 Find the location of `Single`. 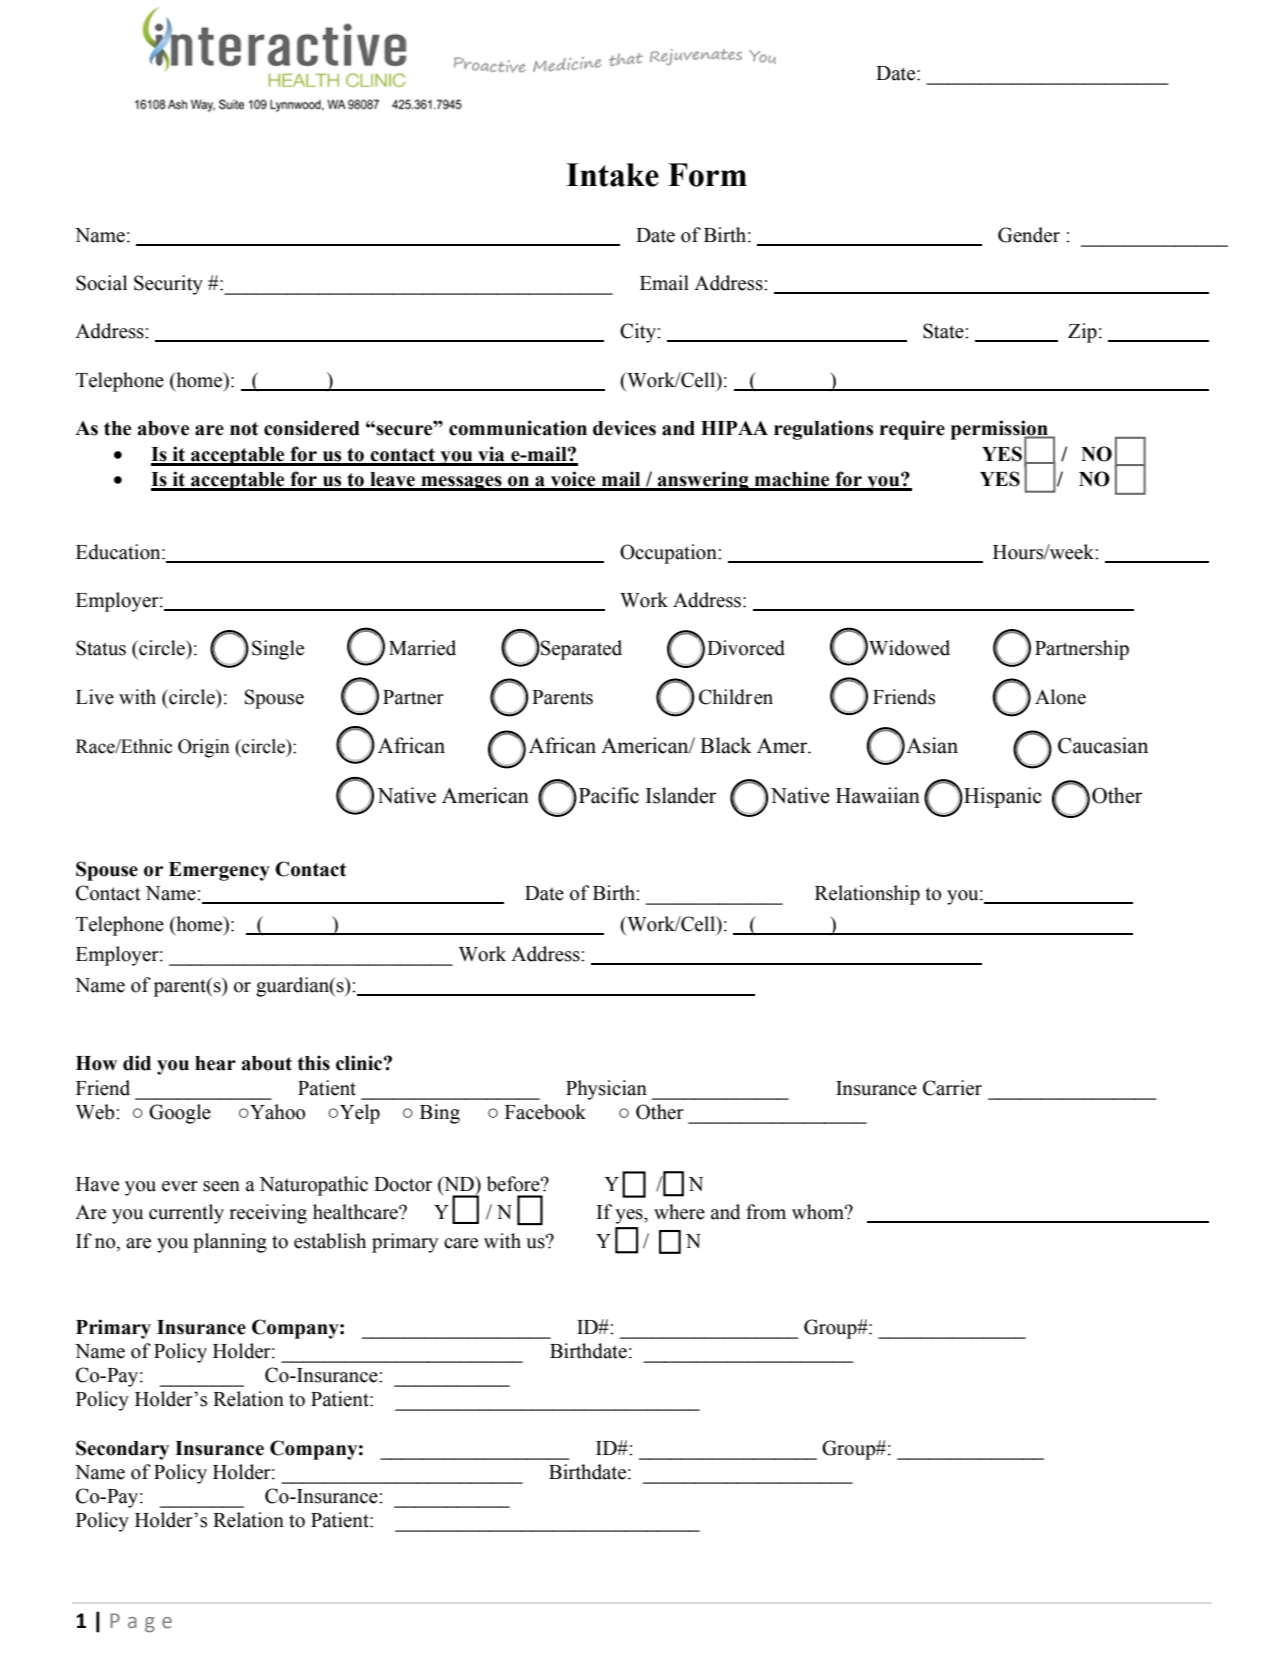

Single is located at coordinates (278, 650).
